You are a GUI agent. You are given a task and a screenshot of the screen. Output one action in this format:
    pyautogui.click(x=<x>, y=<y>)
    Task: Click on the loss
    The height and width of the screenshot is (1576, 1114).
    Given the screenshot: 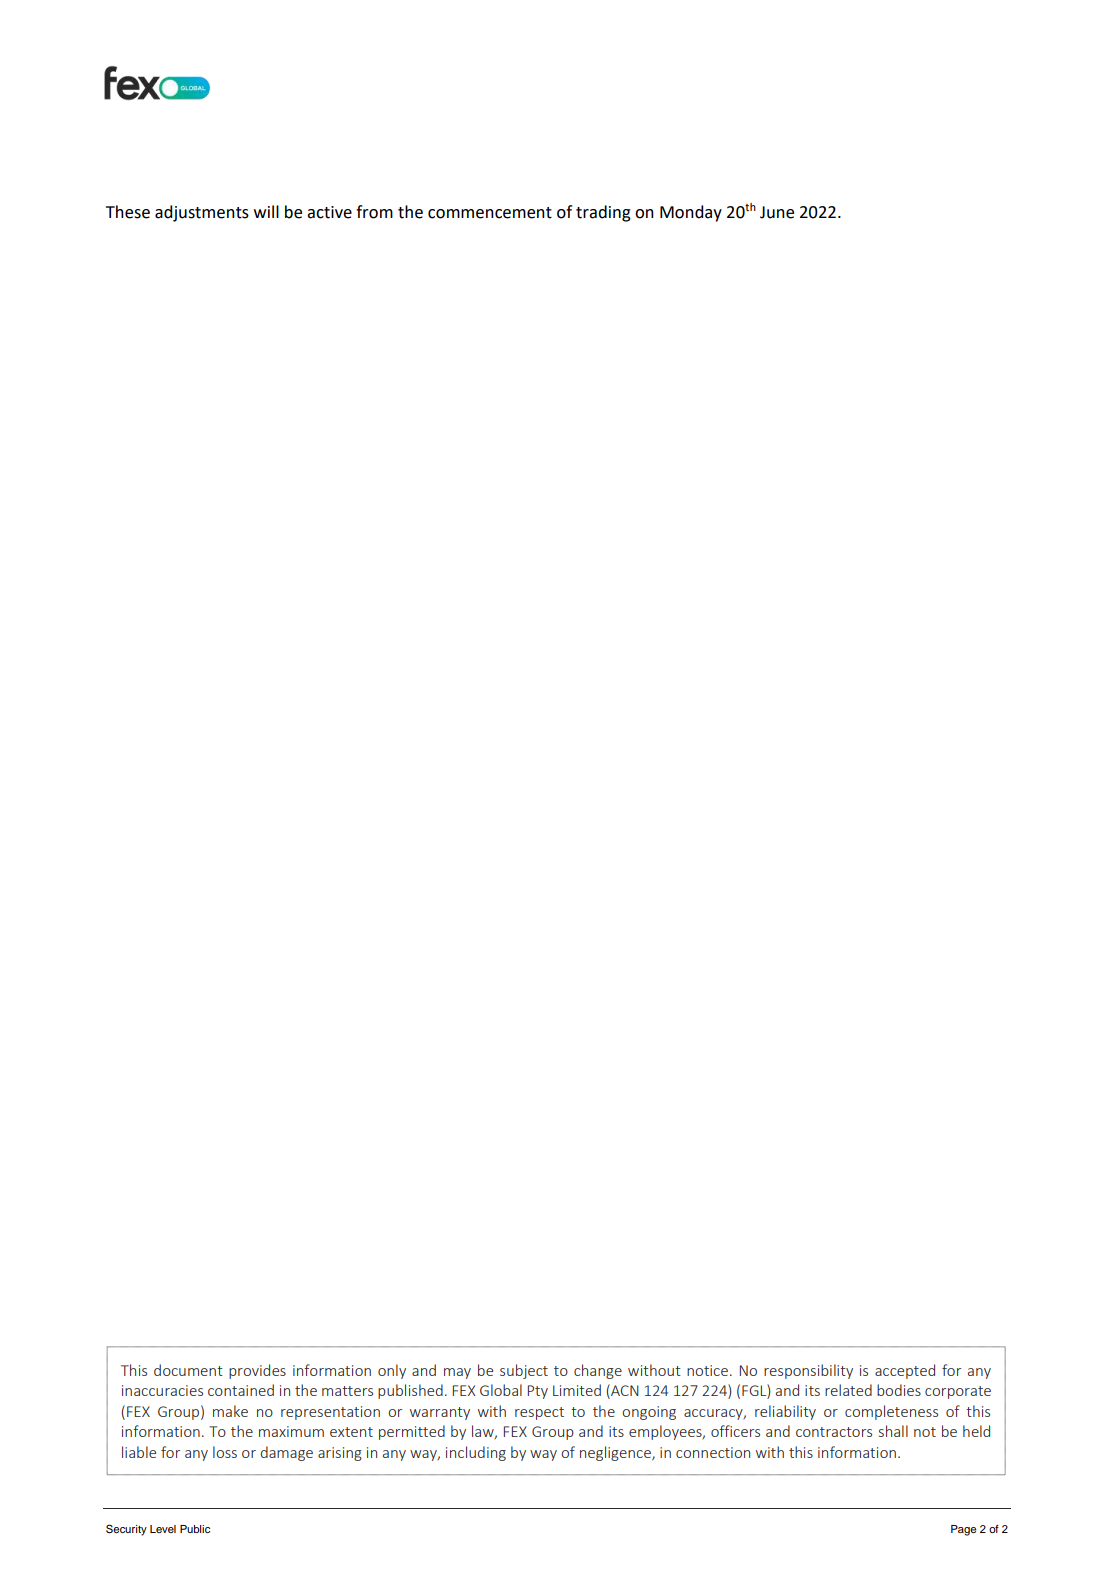 What is the action you would take?
    pyautogui.click(x=225, y=1452)
